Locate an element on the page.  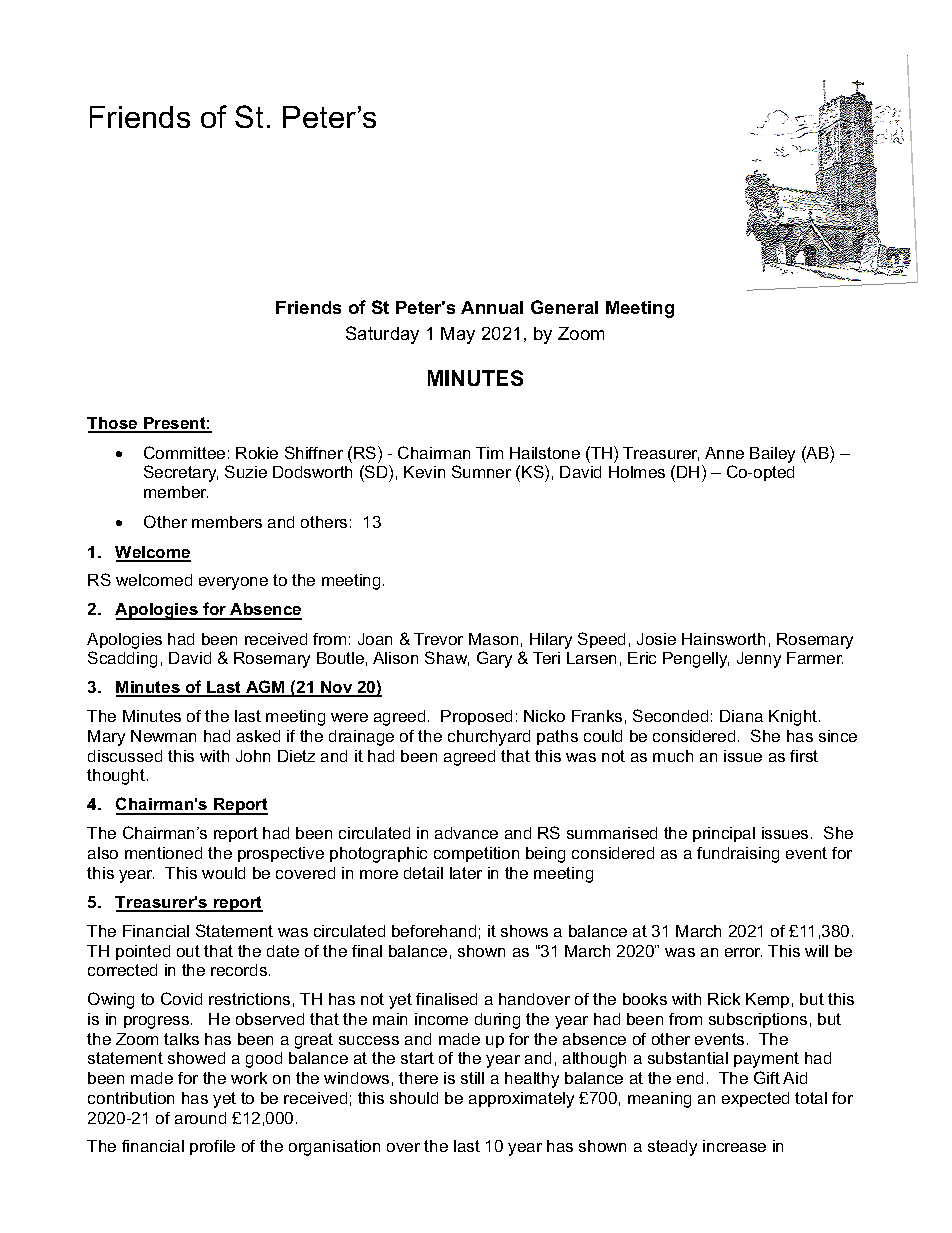
everyone is located at coordinates (233, 583).
